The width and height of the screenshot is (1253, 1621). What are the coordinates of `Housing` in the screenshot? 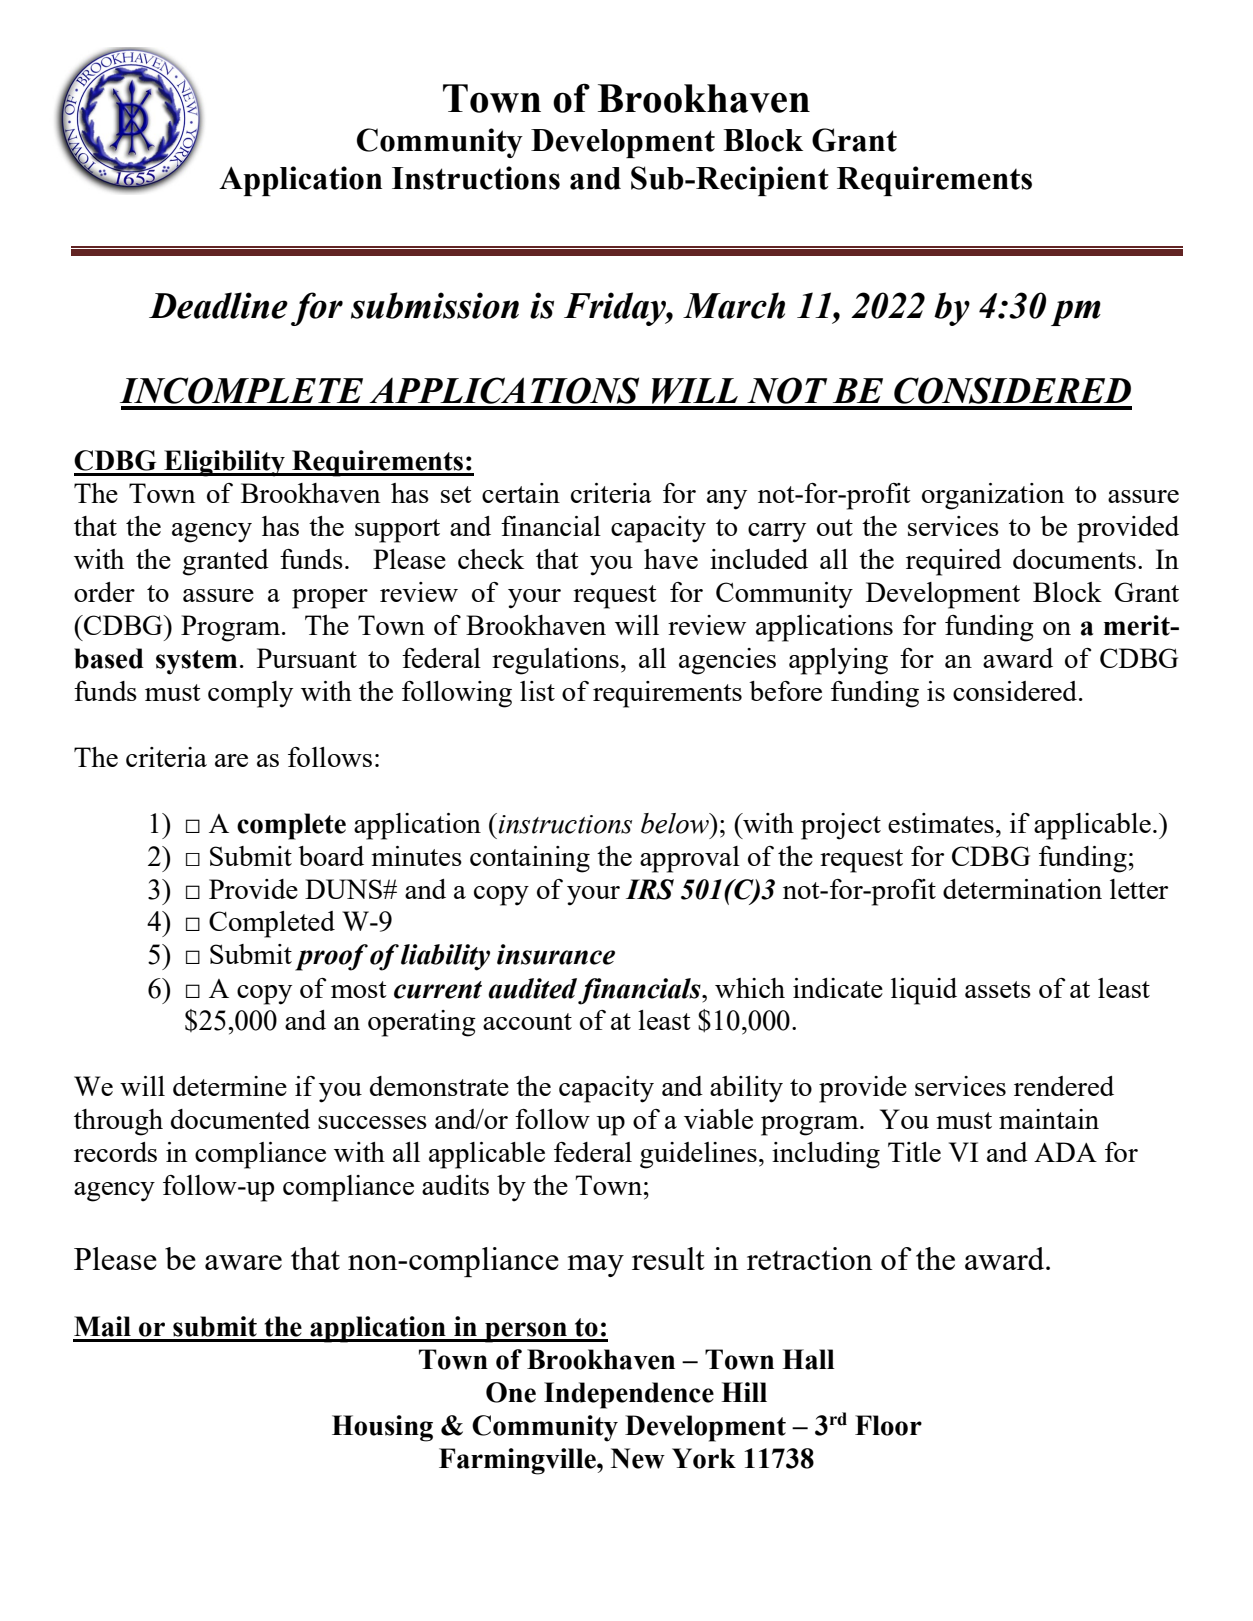 It's located at (382, 1428).
